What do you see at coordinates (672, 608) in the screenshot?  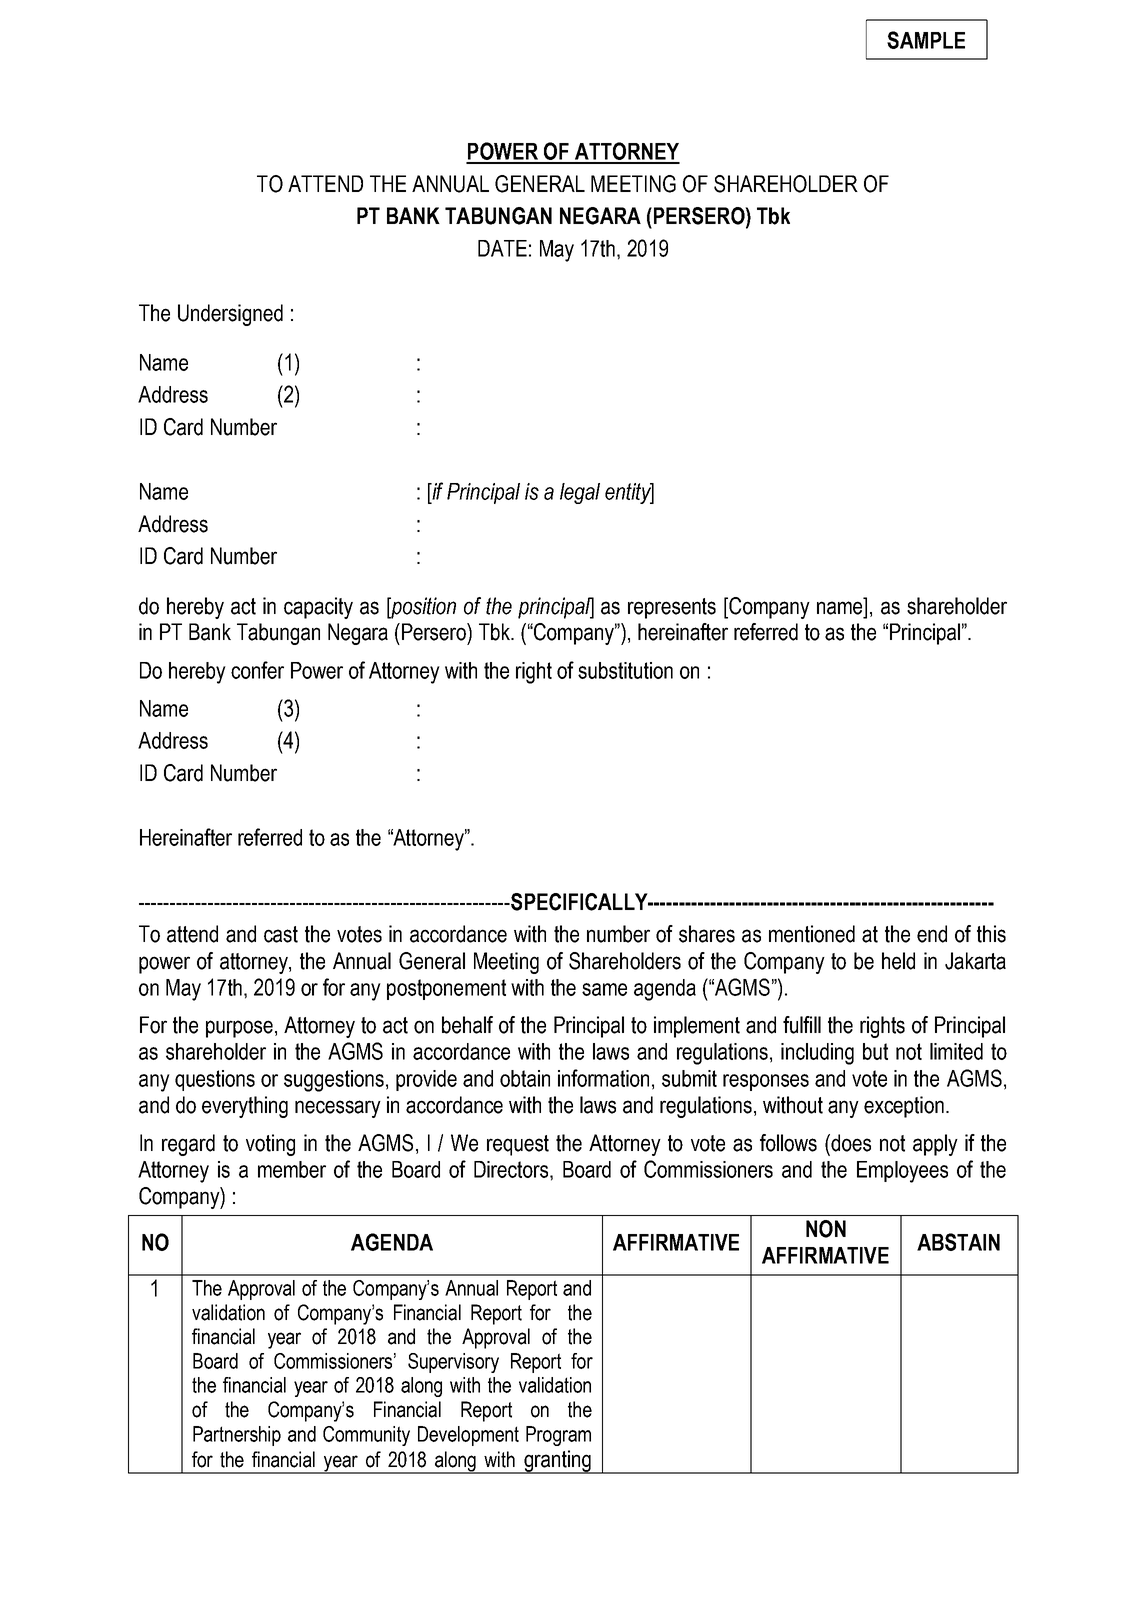 I see `represents` at bounding box center [672, 608].
